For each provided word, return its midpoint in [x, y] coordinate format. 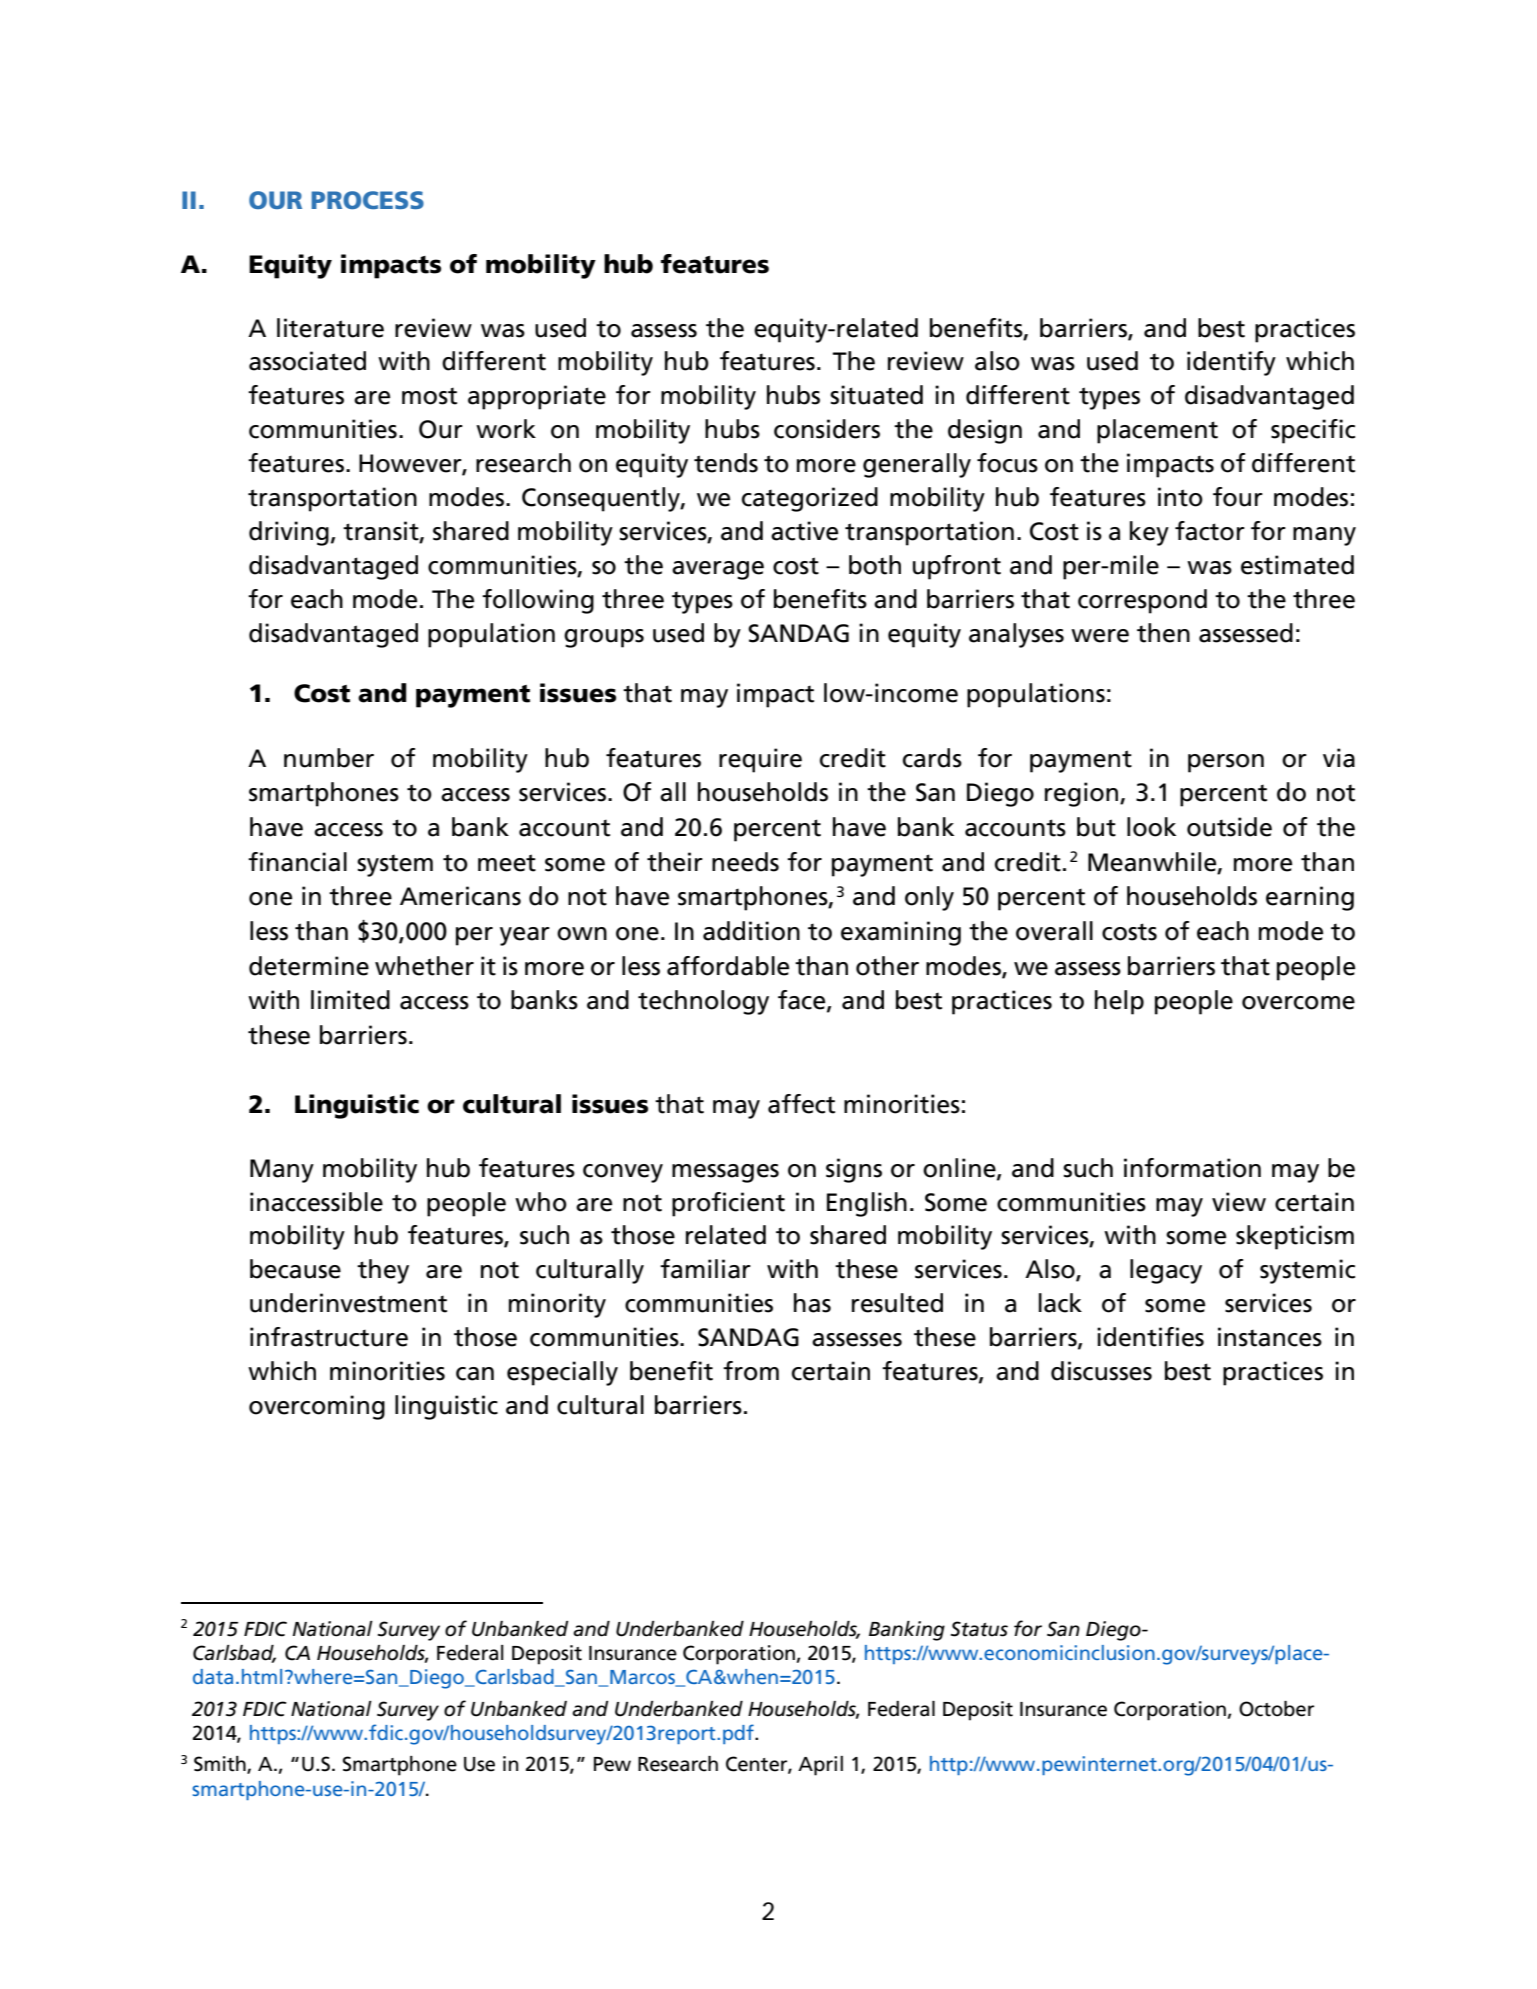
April [820, 1766]
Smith [221, 1765]
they [383, 1271]
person [1226, 763]
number [329, 758]
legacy [1166, 1271]
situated [876, 395]
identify [1231, 363]
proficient [728, 1204]
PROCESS [367, 200]
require [760, 760]
